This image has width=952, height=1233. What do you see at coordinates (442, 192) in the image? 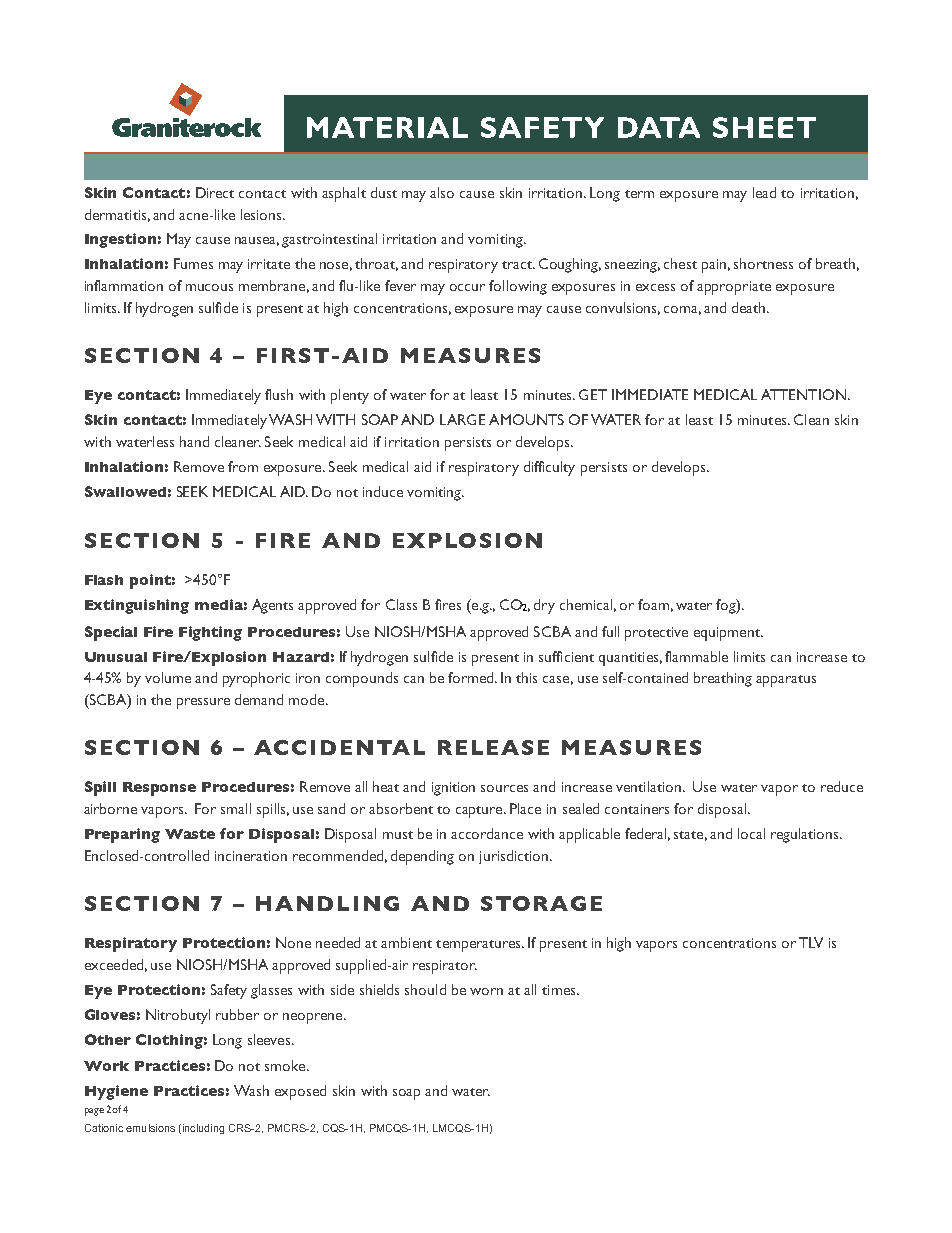
I see `also` at bounding box center [442, 192].
